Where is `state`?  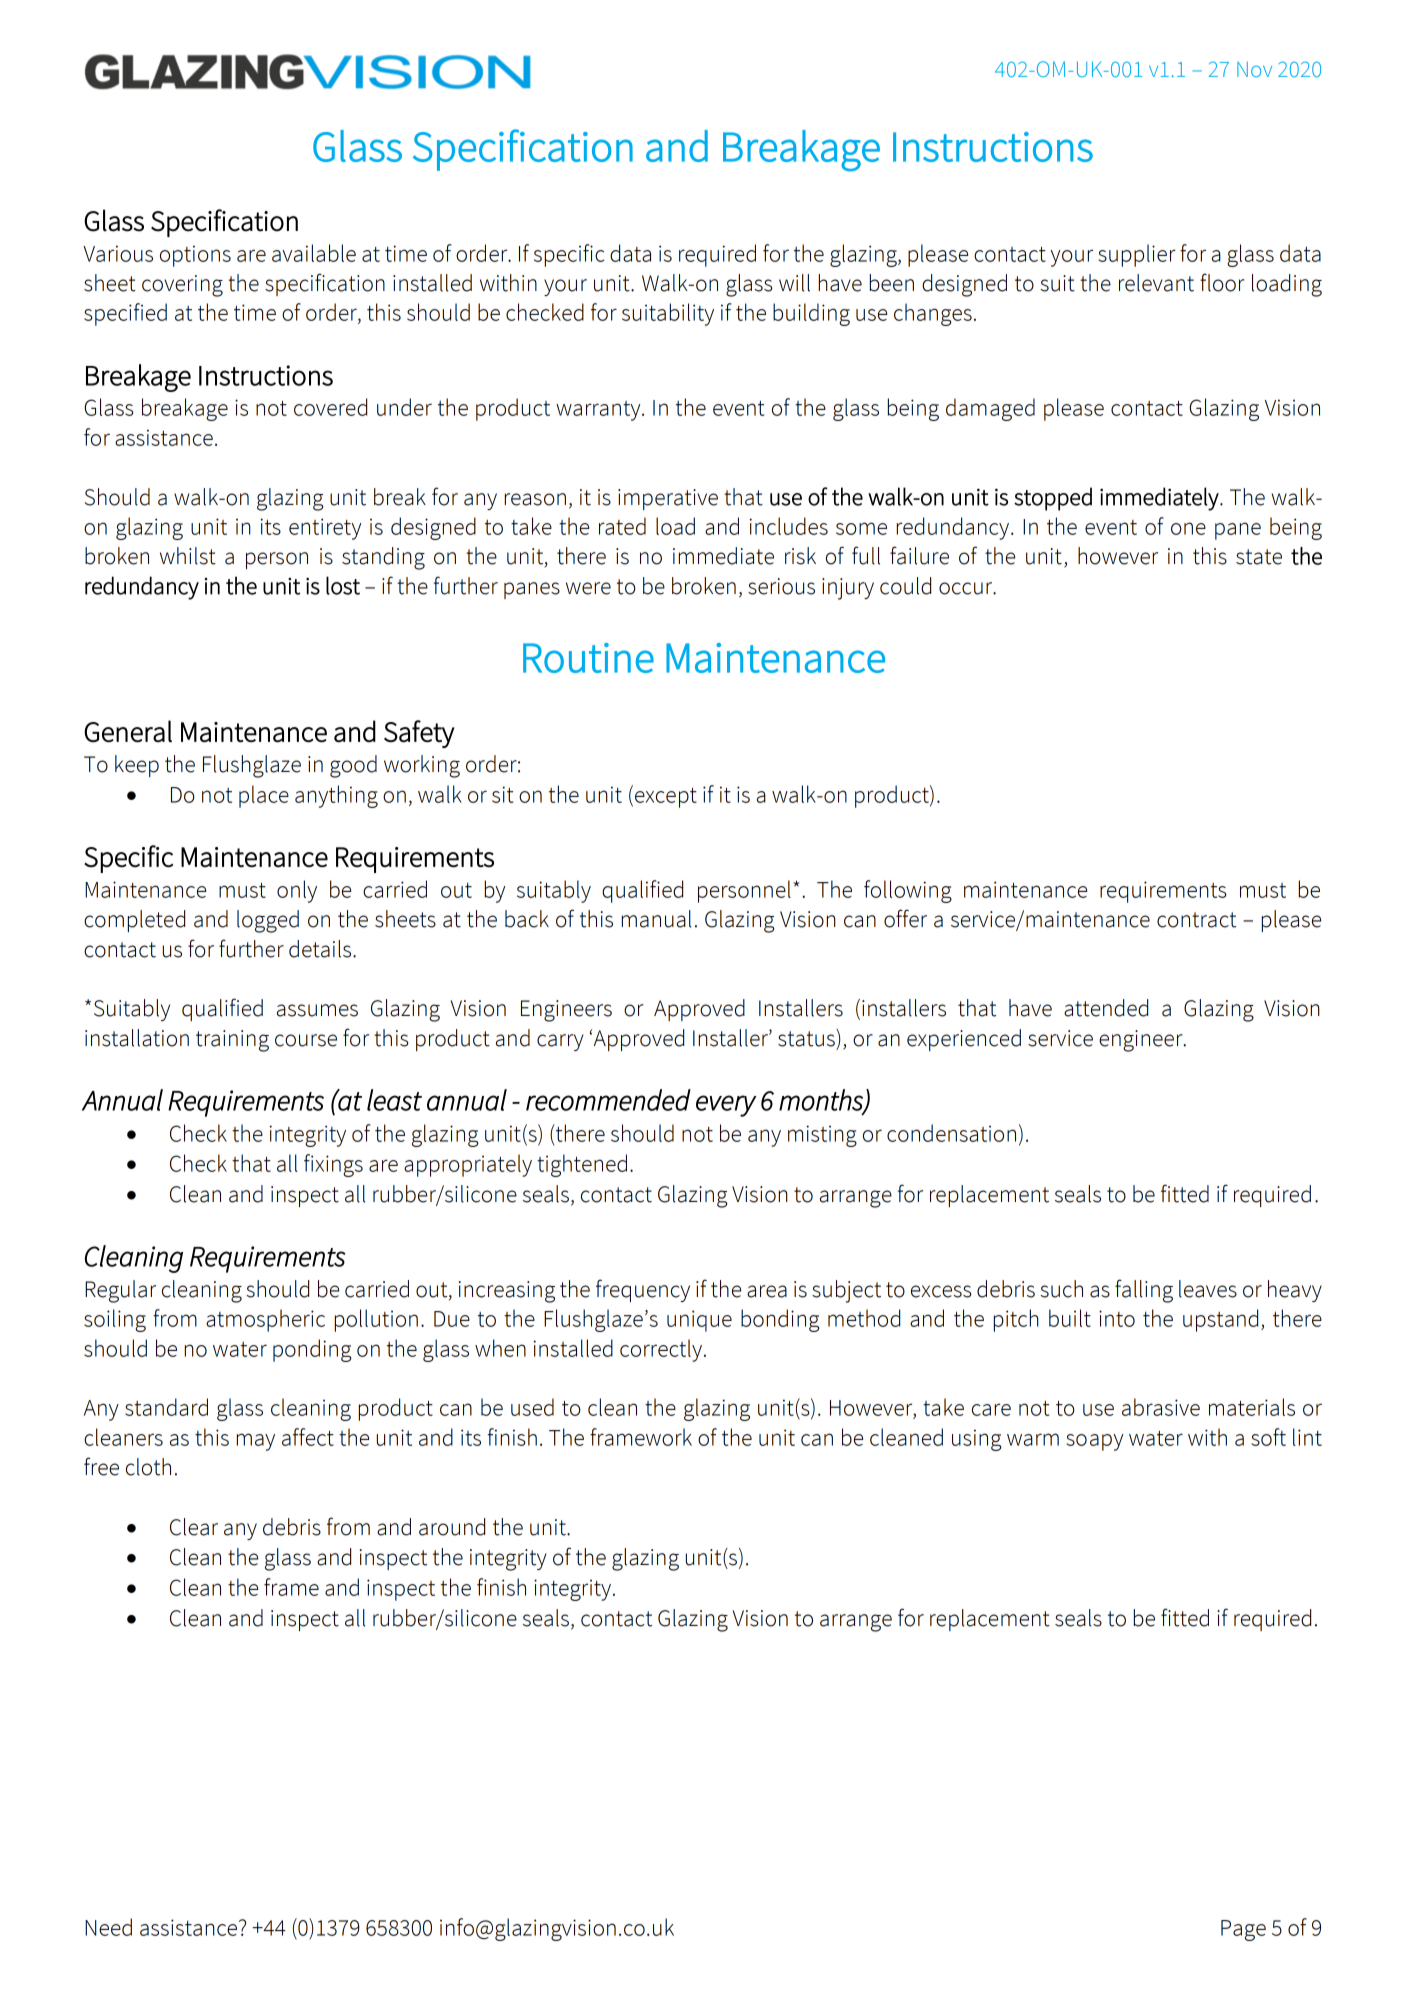 state is located at coordinates (1259, 557).
